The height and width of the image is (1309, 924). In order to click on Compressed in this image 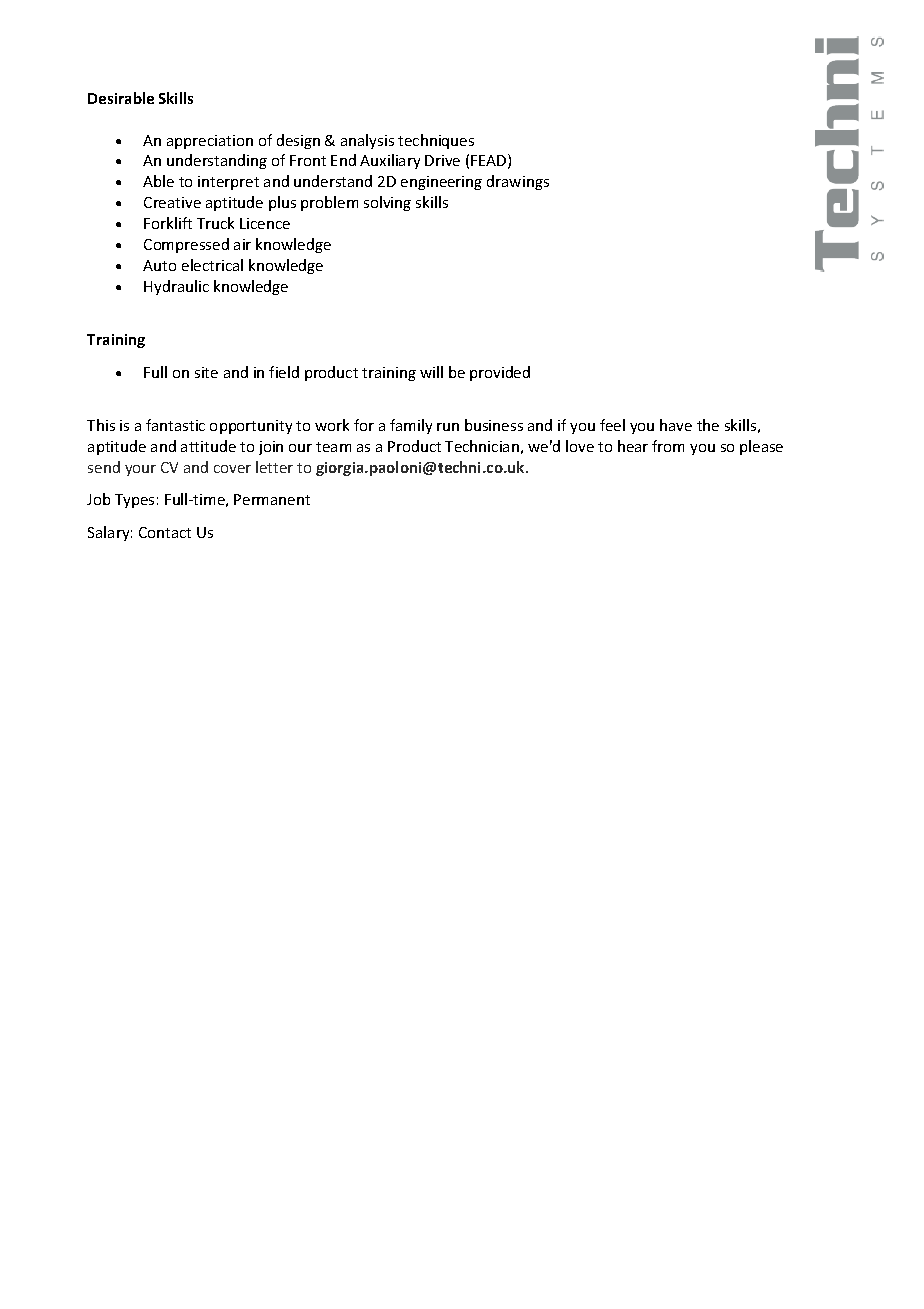, I will do `click(186, 245)`.
